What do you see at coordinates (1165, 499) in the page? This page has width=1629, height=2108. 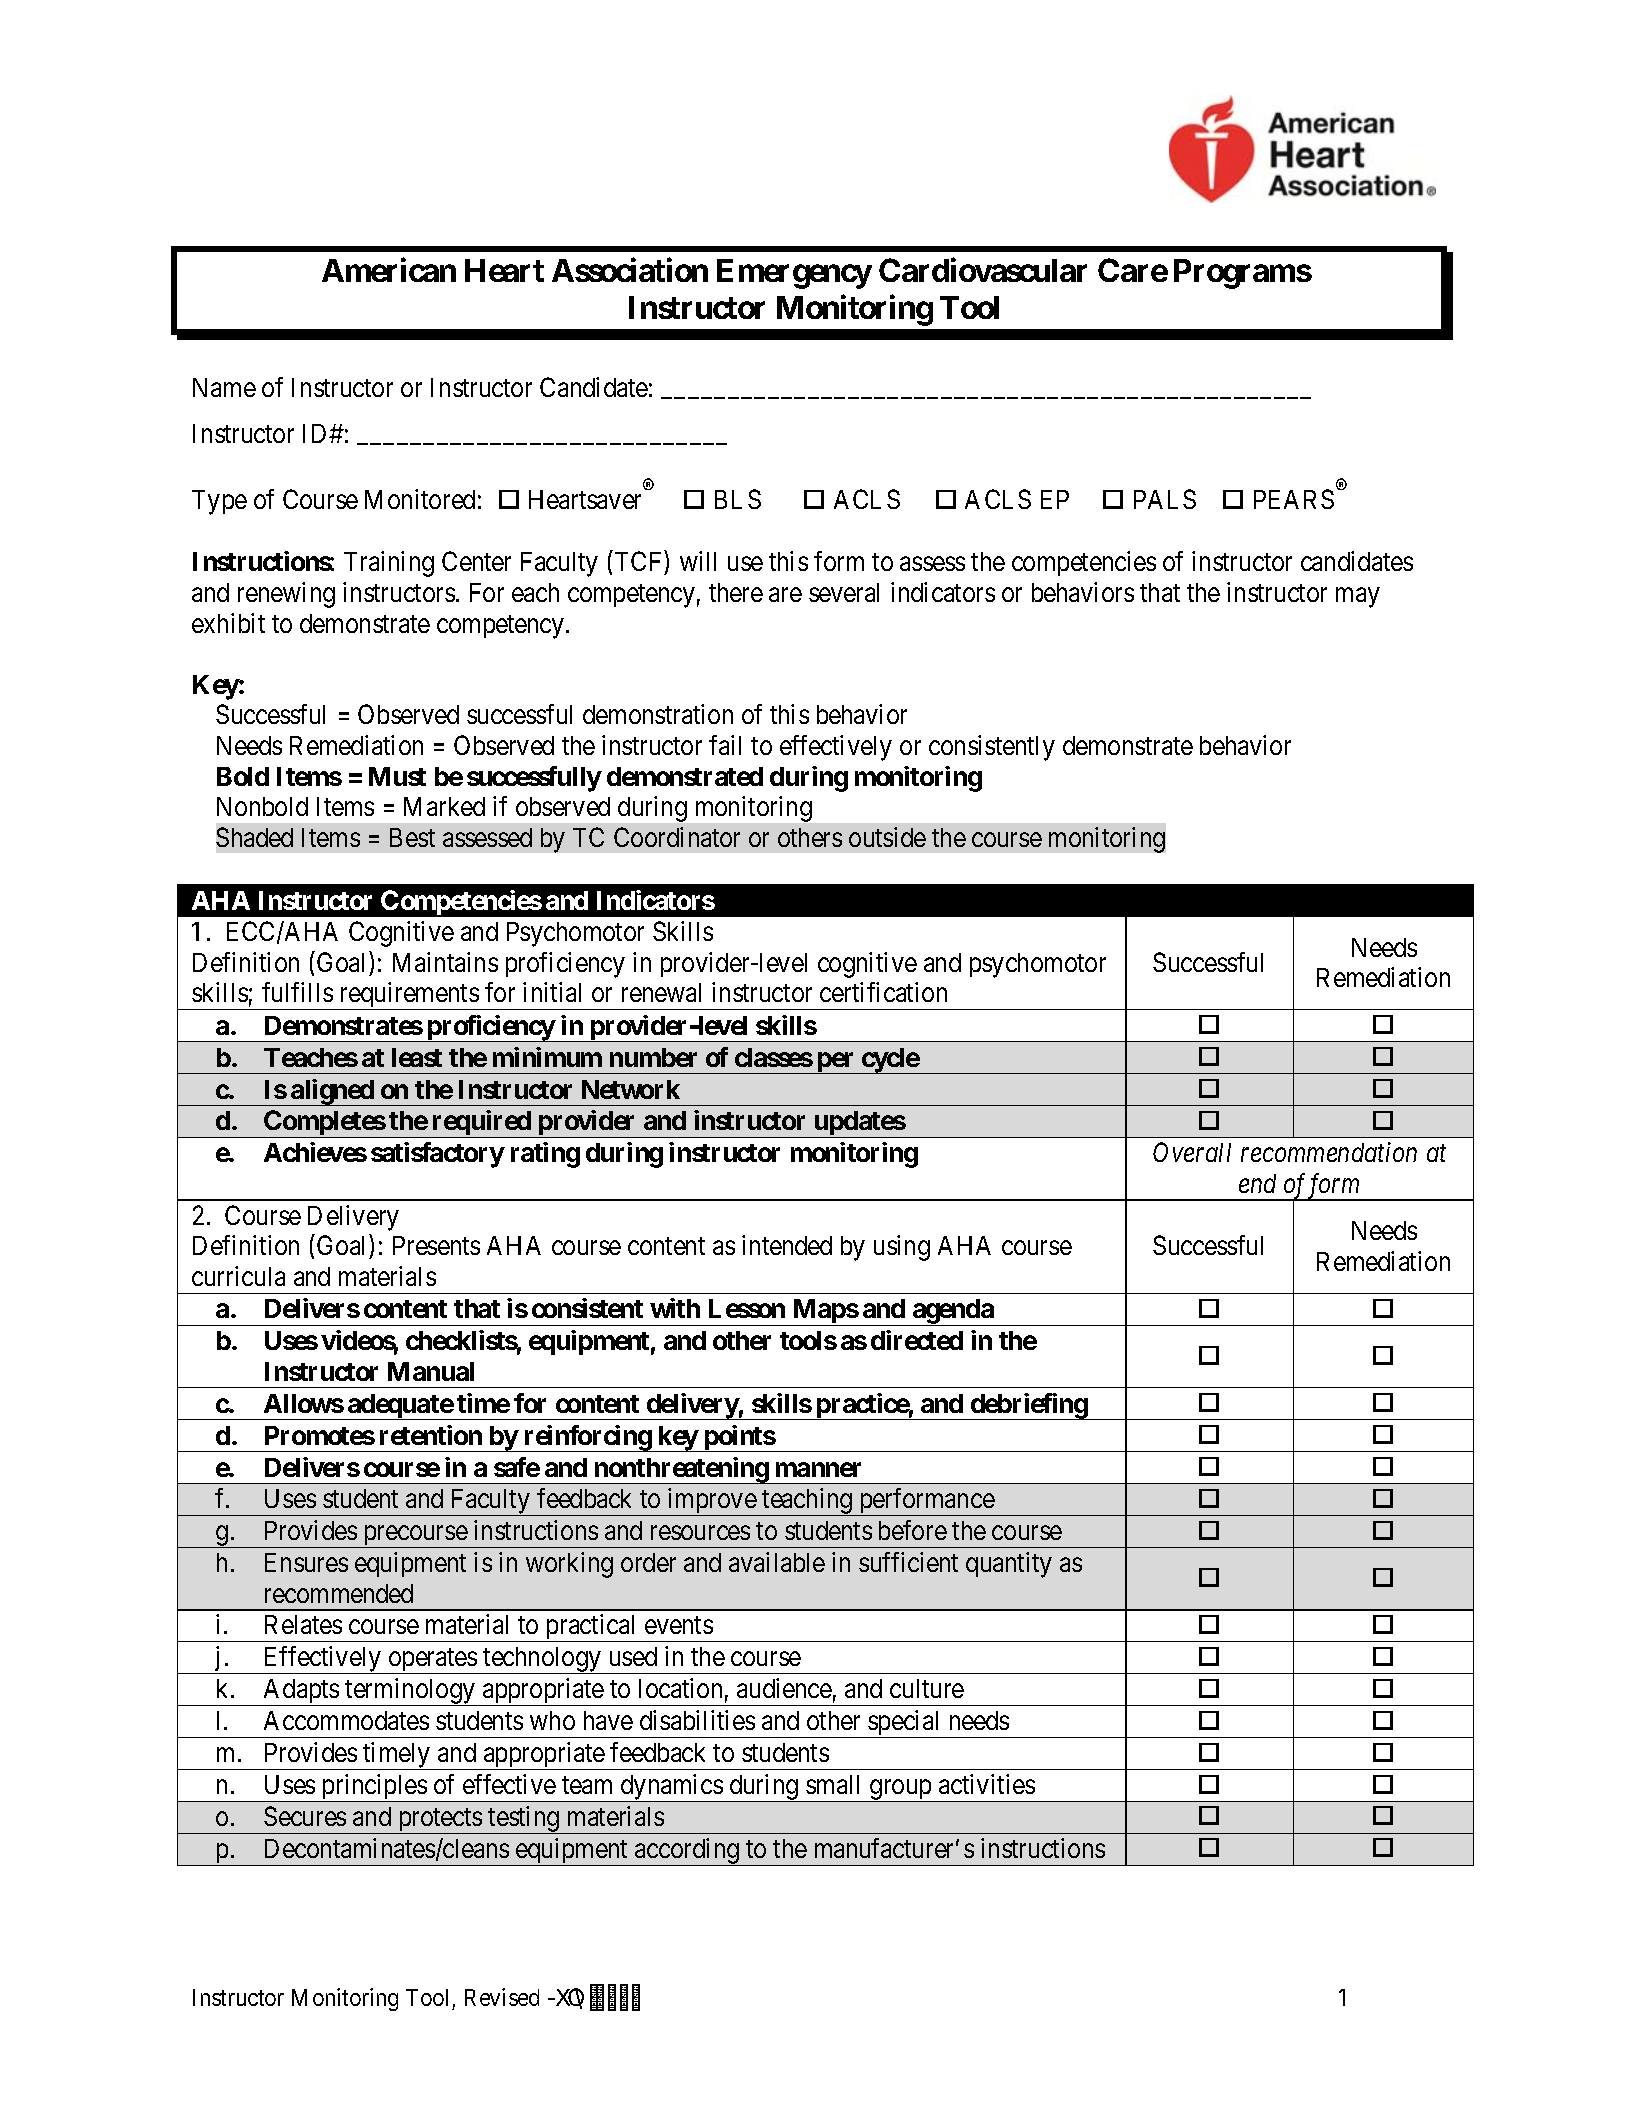 I see `PALS` at bounding box center [1165, 499].
